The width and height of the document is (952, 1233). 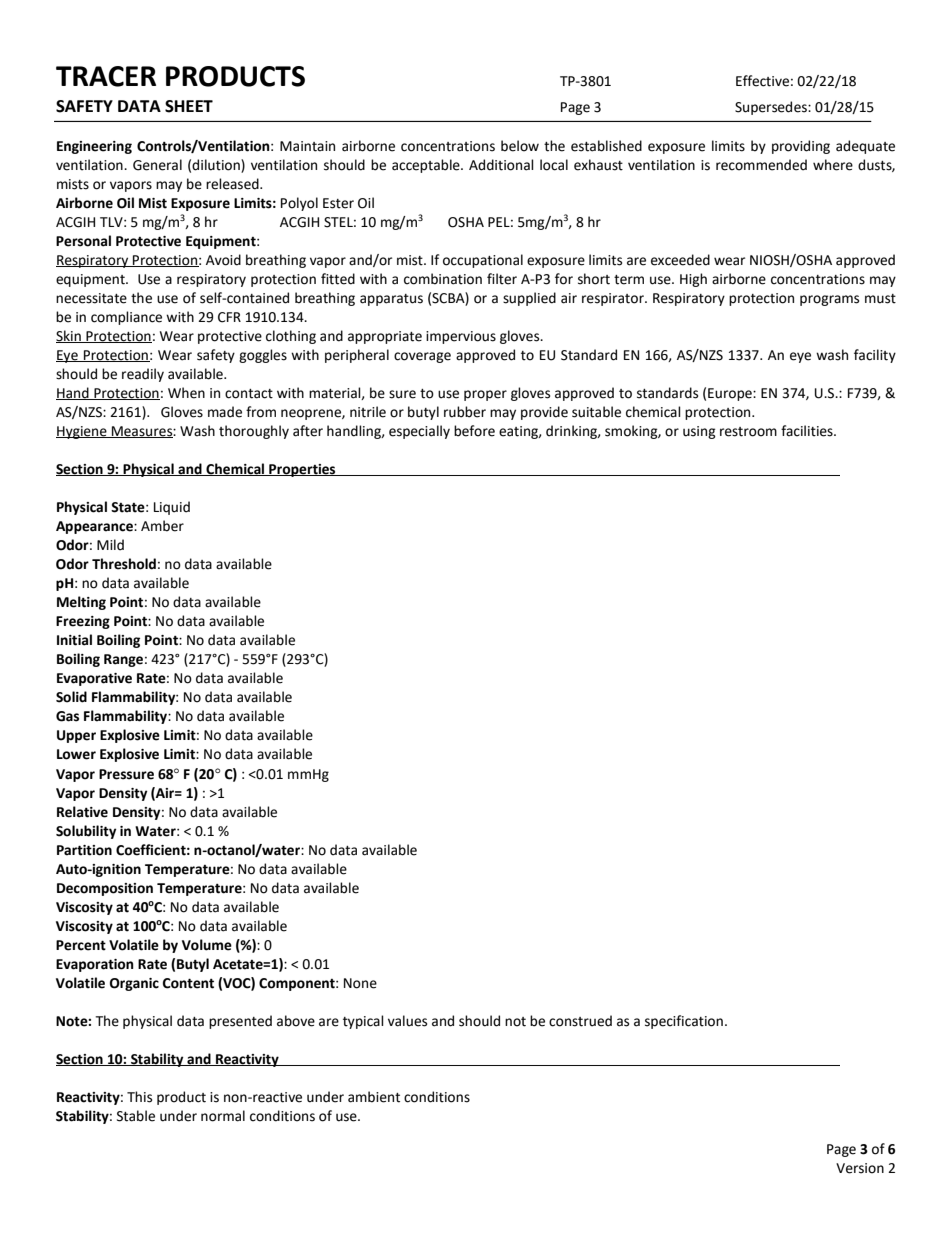 I want to click on Stable, so click(x=136, y=1116).
